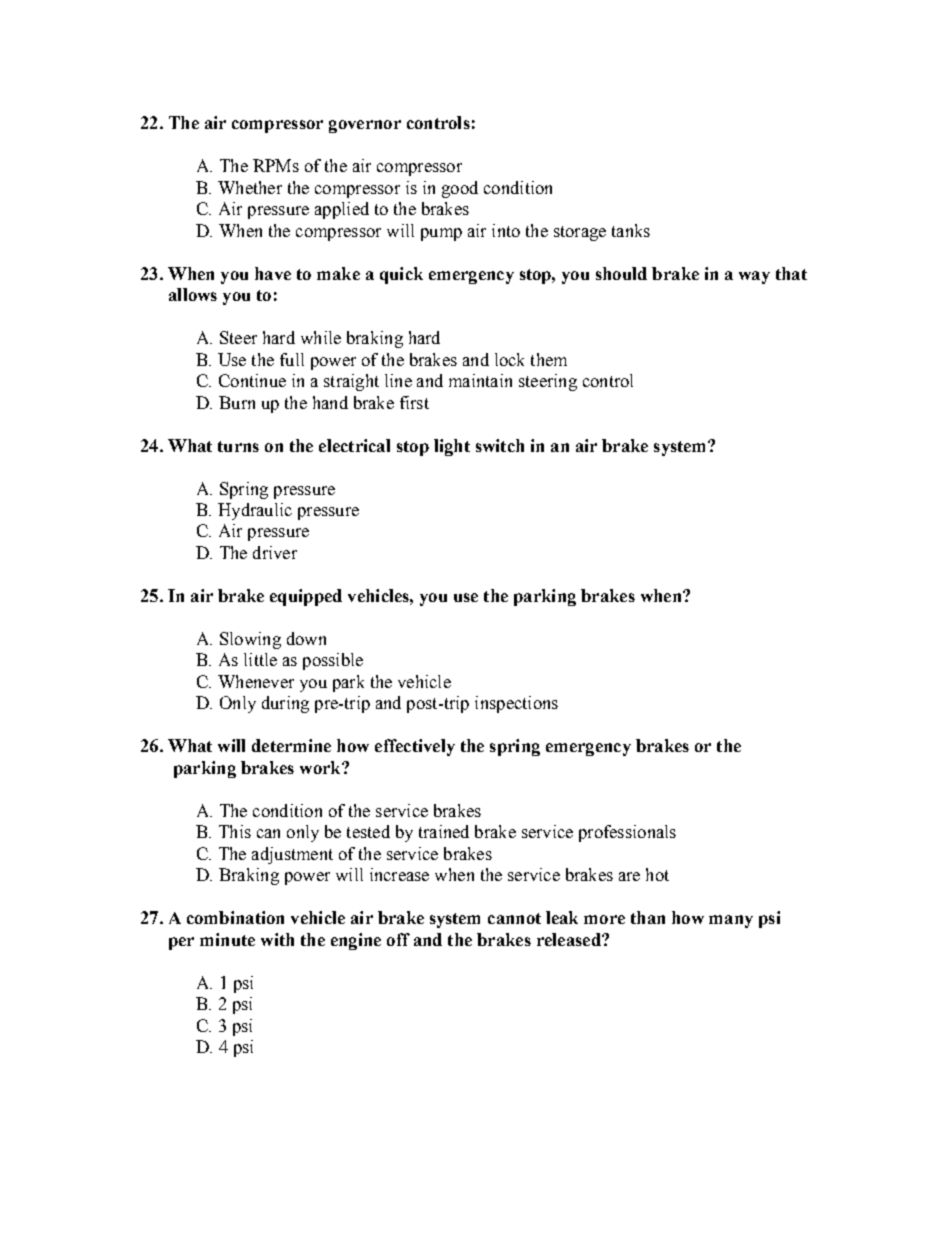 The height and width of the screenshot is (1233, 952). I want to click on Burn, so click(237, 402).
